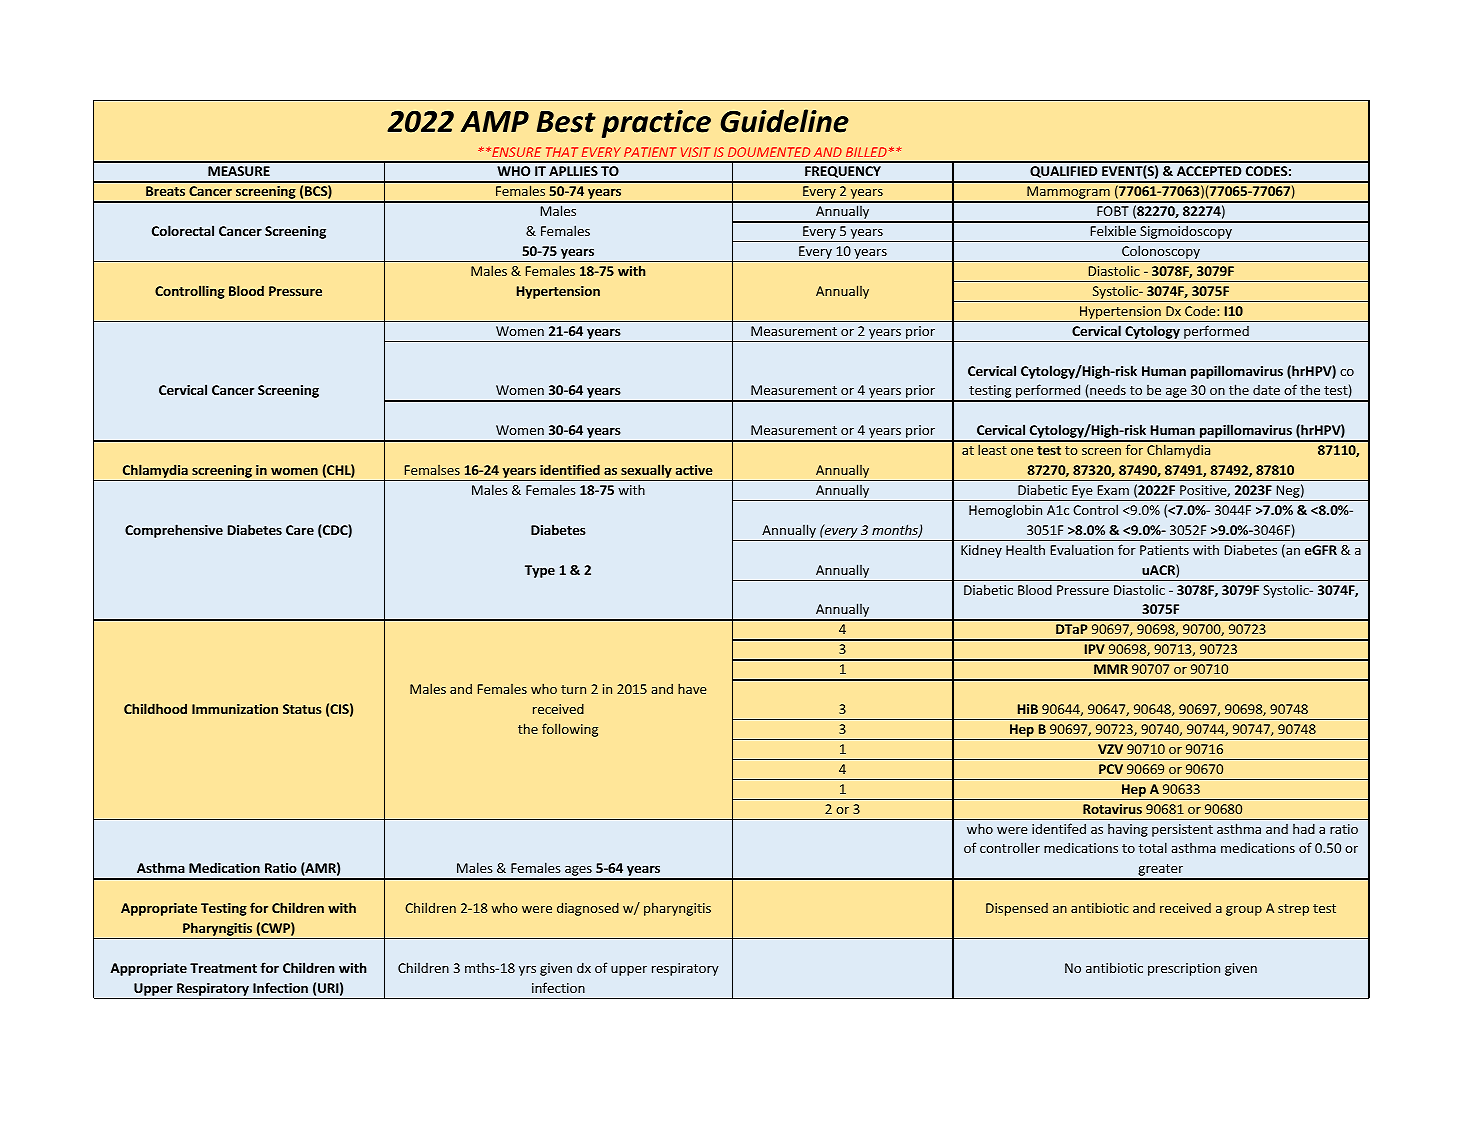  What do you see at coordinates (588, 909) in the page?
I see `diagnosed` at bounding box center [588, 909].
